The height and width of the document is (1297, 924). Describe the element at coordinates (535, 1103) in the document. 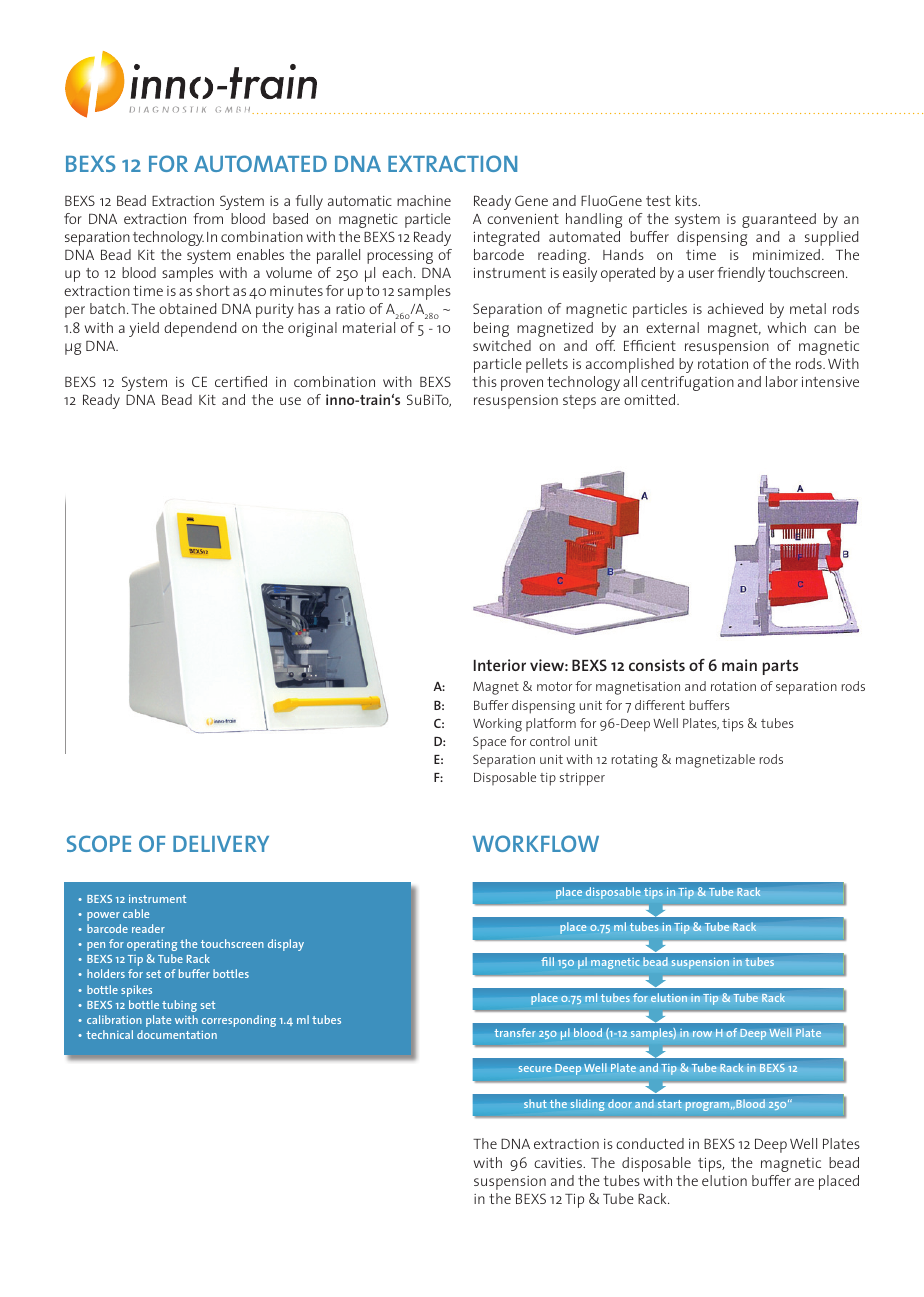

I see `shut` at that location.
